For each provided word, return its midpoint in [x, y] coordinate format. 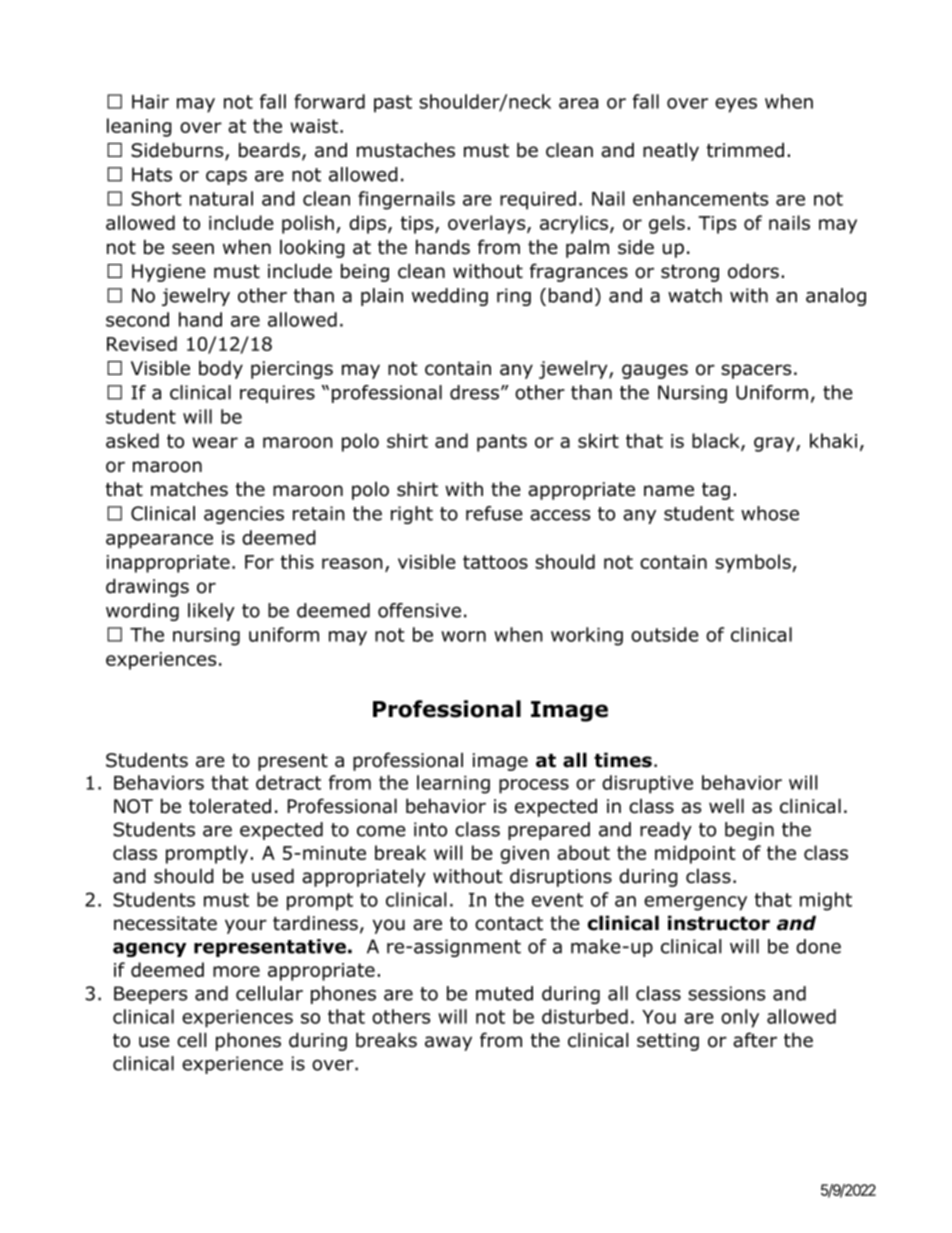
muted [504, 993]
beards [269, 150]
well [726, 806]
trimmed [745, 150]
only [740, 1018]
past [393, 104]
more [236, 971]
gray [775, 444]
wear [215, 442]
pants [502, 443]
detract [288, 782]
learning [453, 784]
